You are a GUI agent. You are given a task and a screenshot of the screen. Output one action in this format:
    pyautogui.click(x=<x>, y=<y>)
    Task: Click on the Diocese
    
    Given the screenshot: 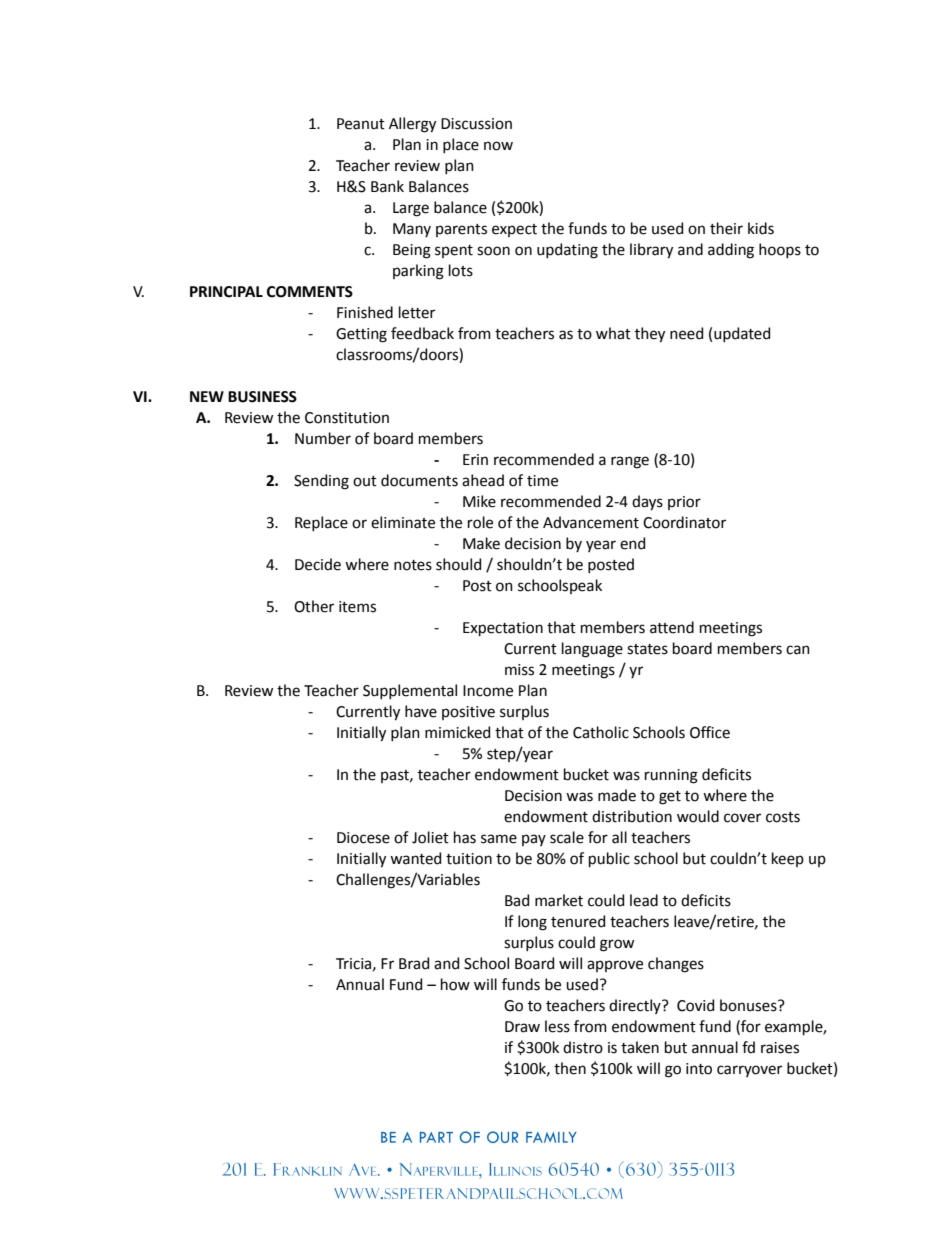 What is the action you would take?
    pyautogui.click(x=363, y=838)
